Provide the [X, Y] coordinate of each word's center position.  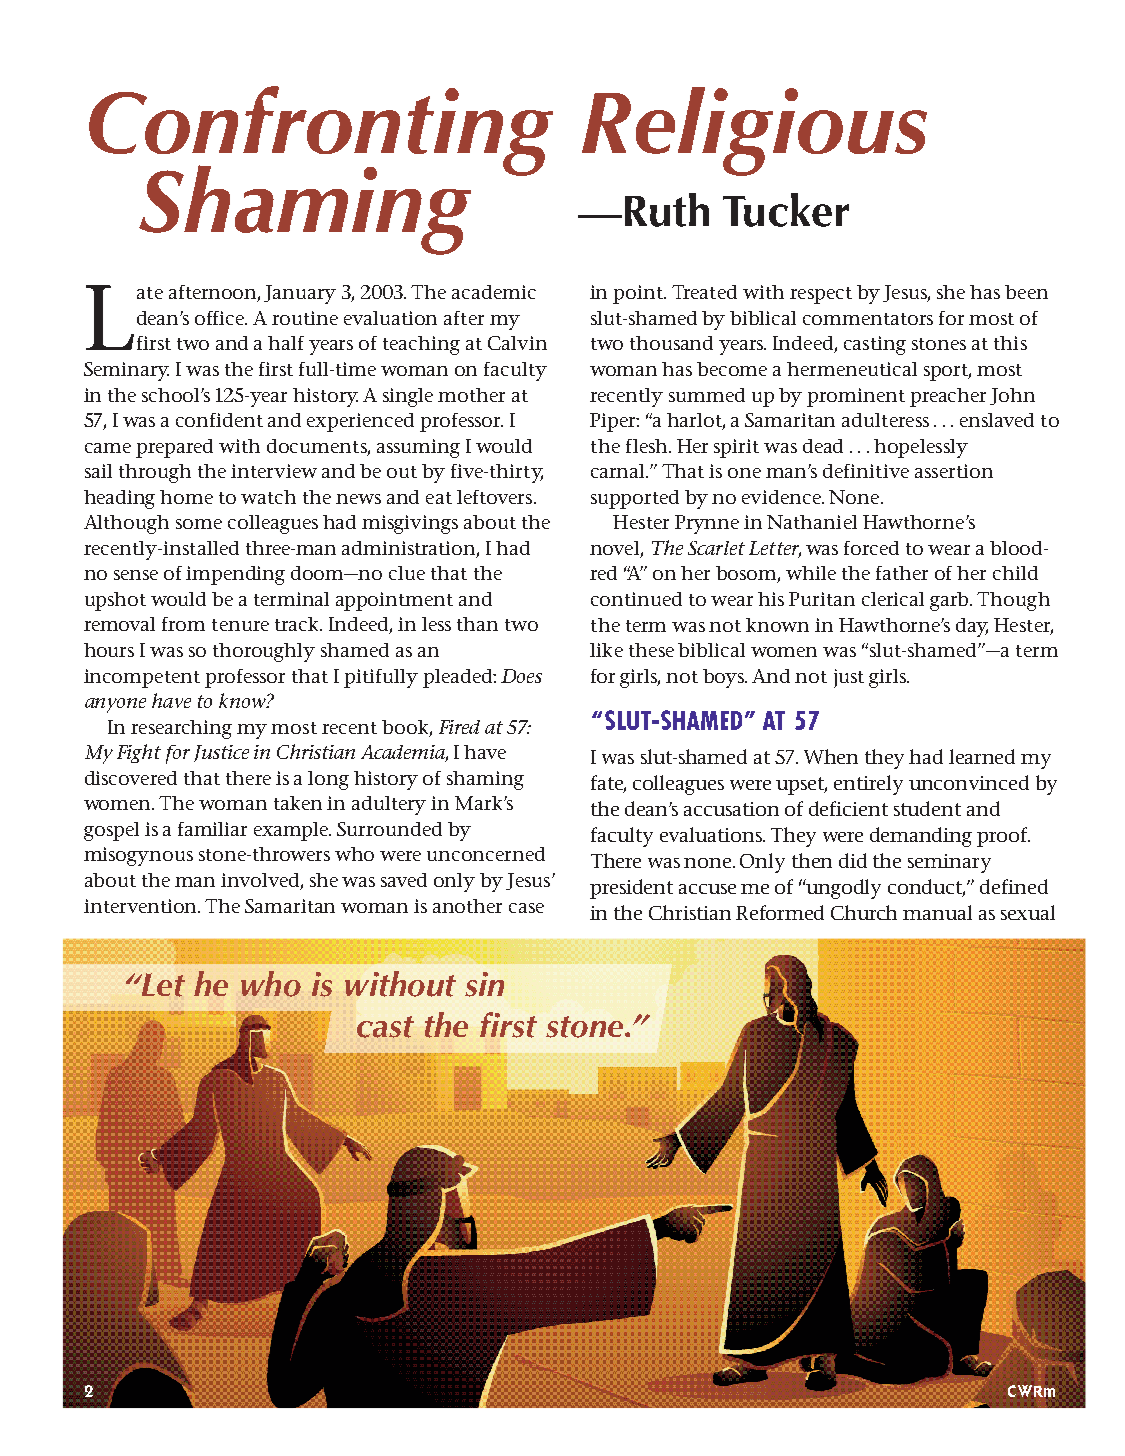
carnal [619, 471]
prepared [174, 448]
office [221, 318]
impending [235, 575]
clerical [893, 599]
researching [181, 729]
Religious [754, 131]
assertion [954, 471]
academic [494, 292]
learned [982, 756]
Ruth [667, 210]
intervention [142, 906]
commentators [868, 319]
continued [636, 599]
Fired [459, 727]
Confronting [321, 132]
